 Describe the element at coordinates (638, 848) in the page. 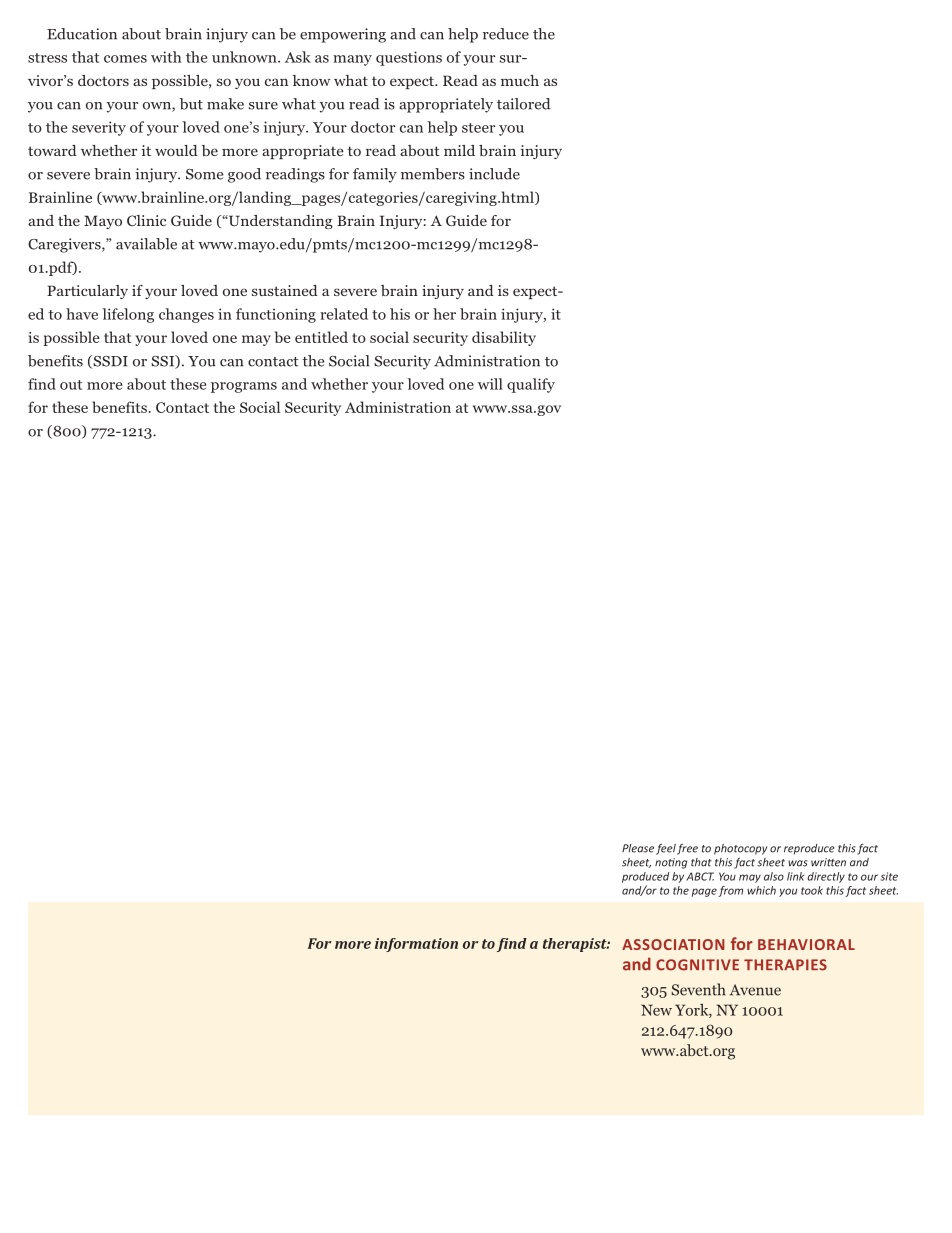

I see `Please` at that location.
